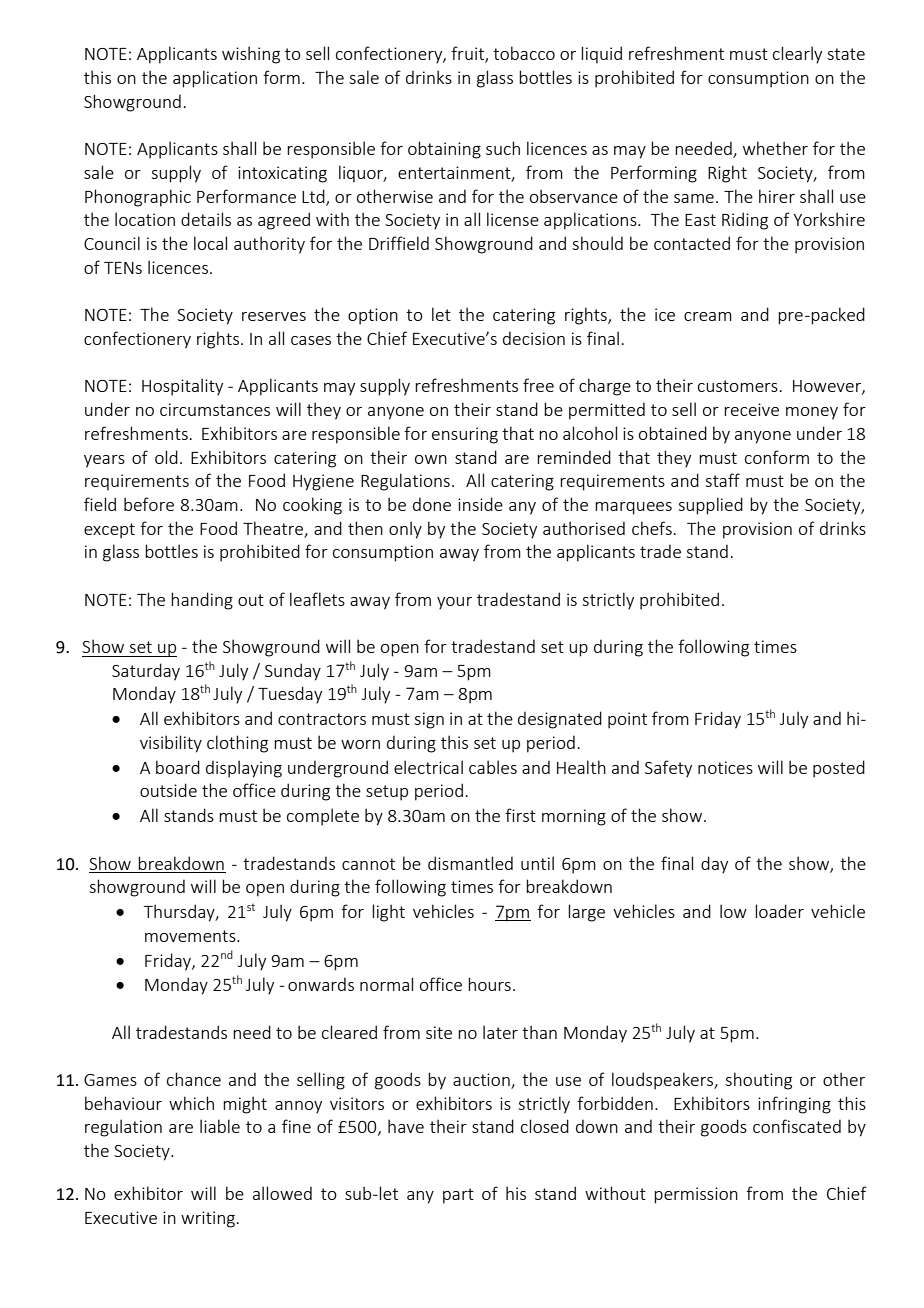 Image resolution: width=924 pixels, height=1308 pixels. I want to click on movements, so click(191, 936).
